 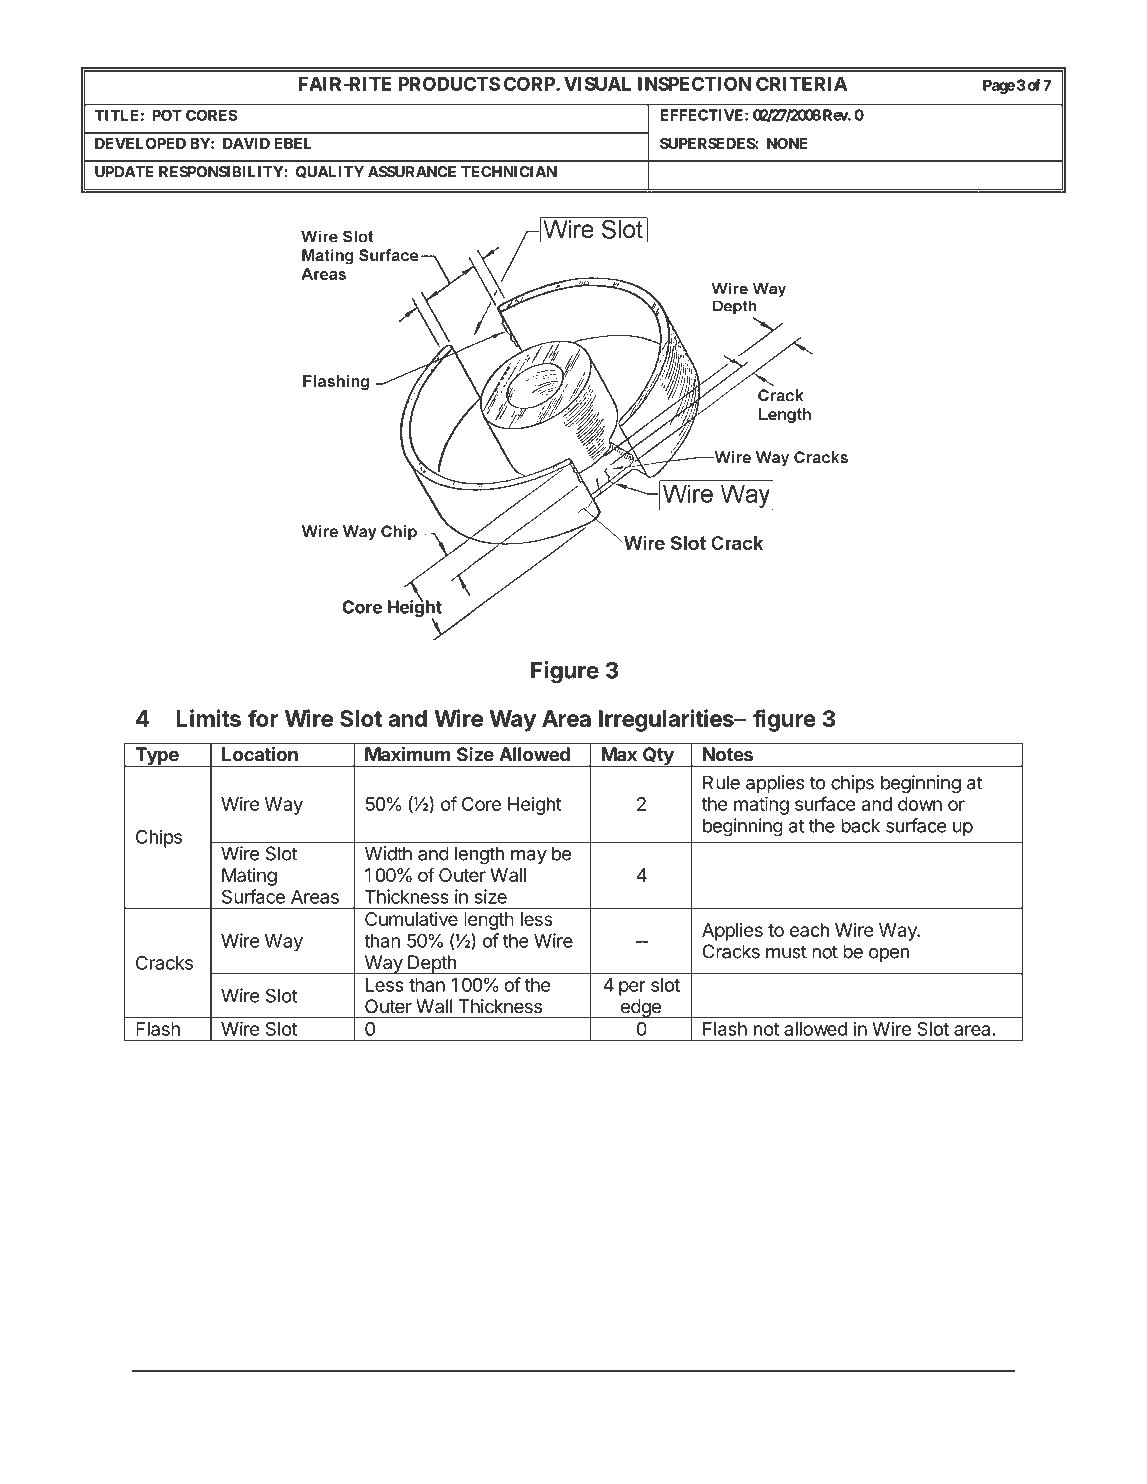 What do you see at coordinates (694, 84) in the screenshot?
I see `INSPECTION` at bounding box center [694, 84].
